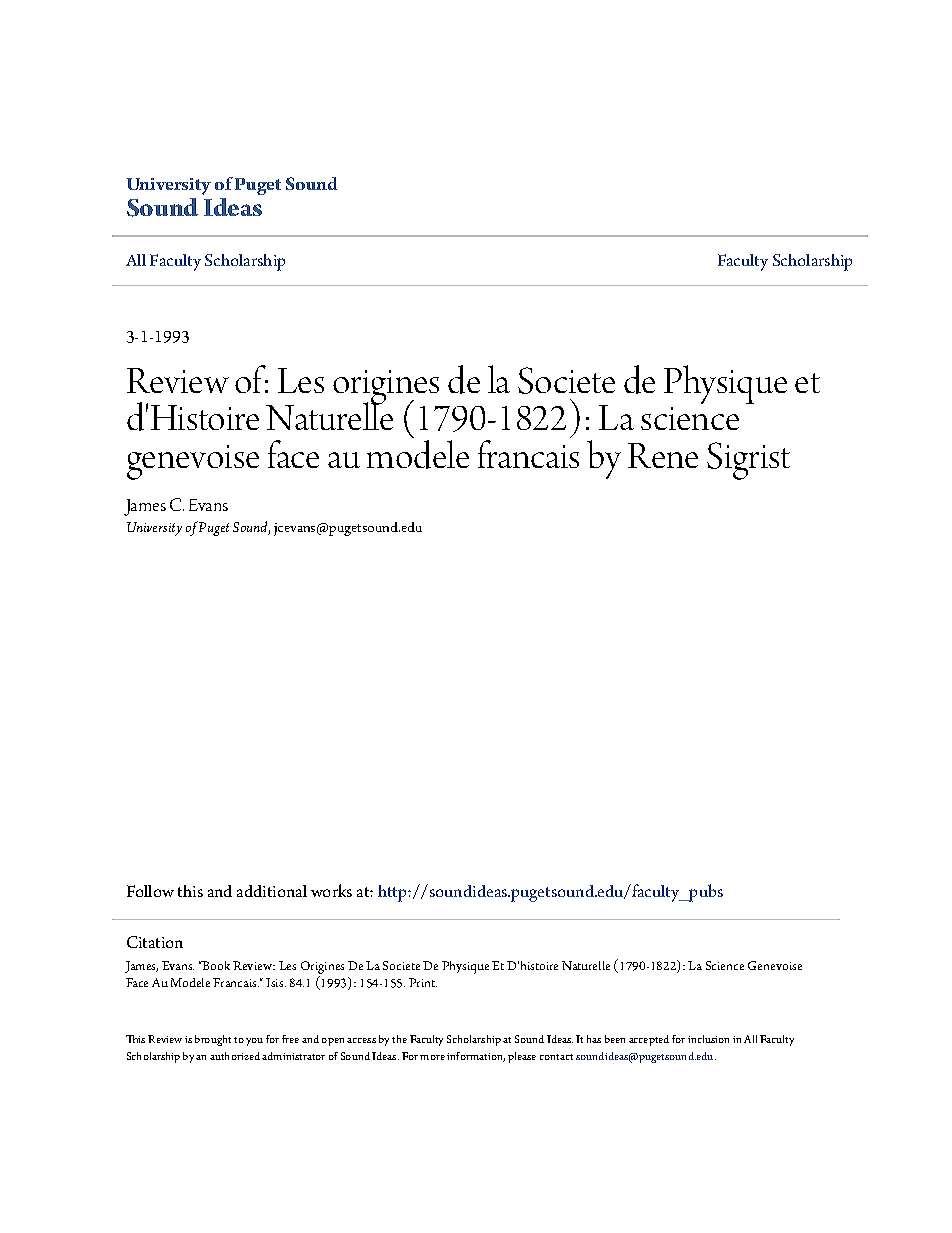 This page has width=952, height=1233. I want to click on Rene, so click(663, 455).
